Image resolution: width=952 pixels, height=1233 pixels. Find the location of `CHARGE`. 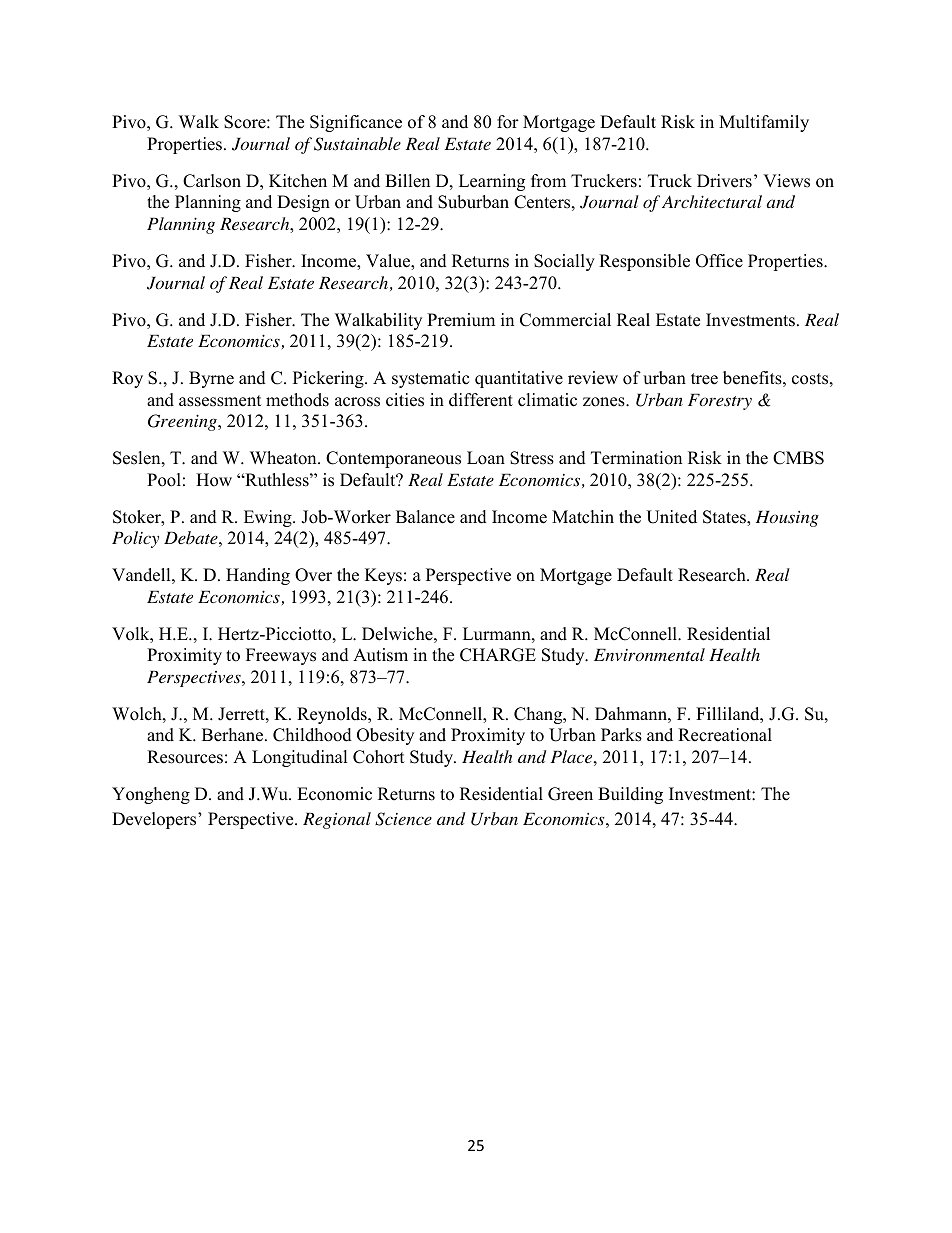

CHARGE is located at coordinates (498, 655).
